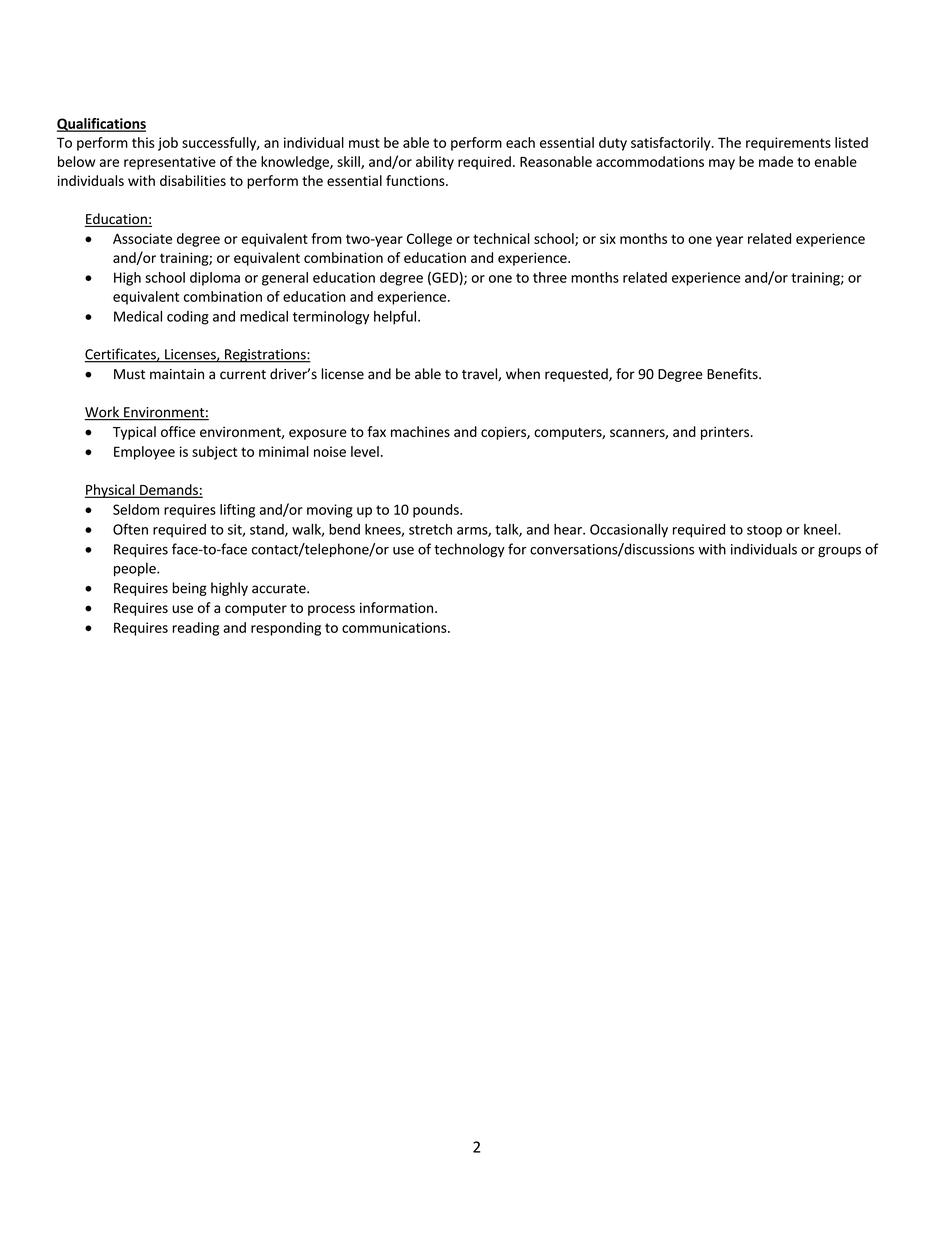 The height and width of the screenshot is (1233, 952). What do you see at coordinates (733, 374) in the screenshot?
I see `Benefits` at bounding box center [733, 374].
